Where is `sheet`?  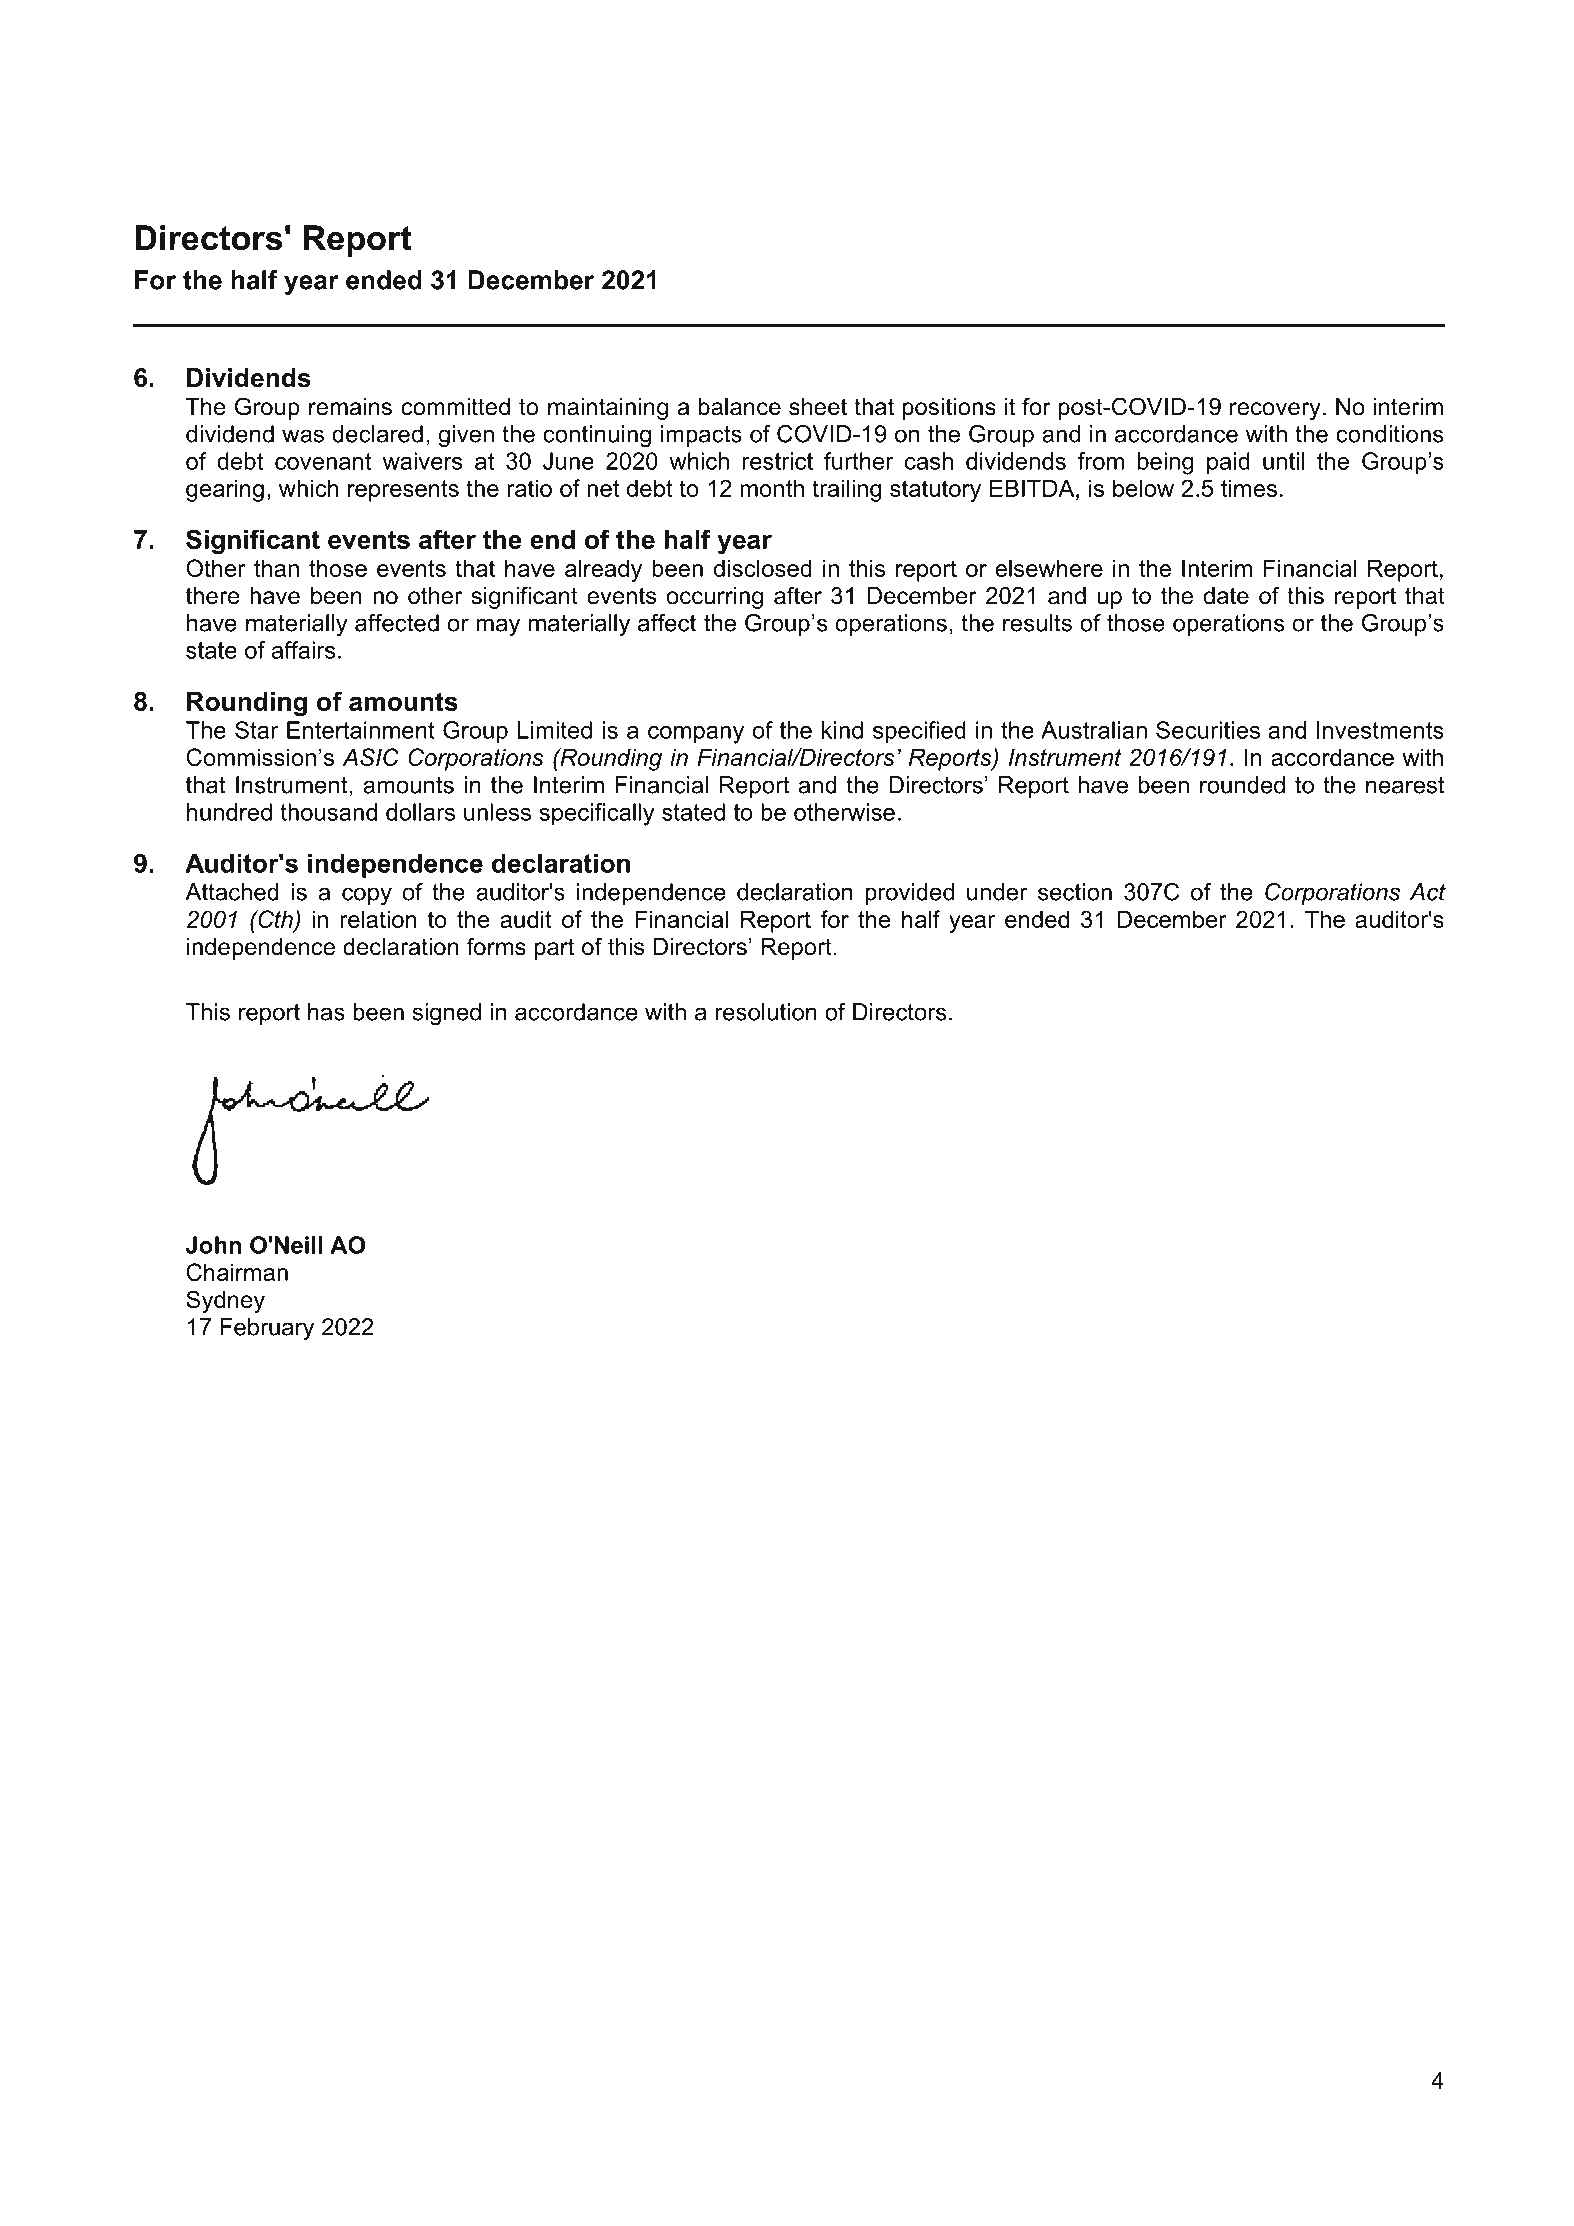
sheet is located at coordinates (818, 407).
